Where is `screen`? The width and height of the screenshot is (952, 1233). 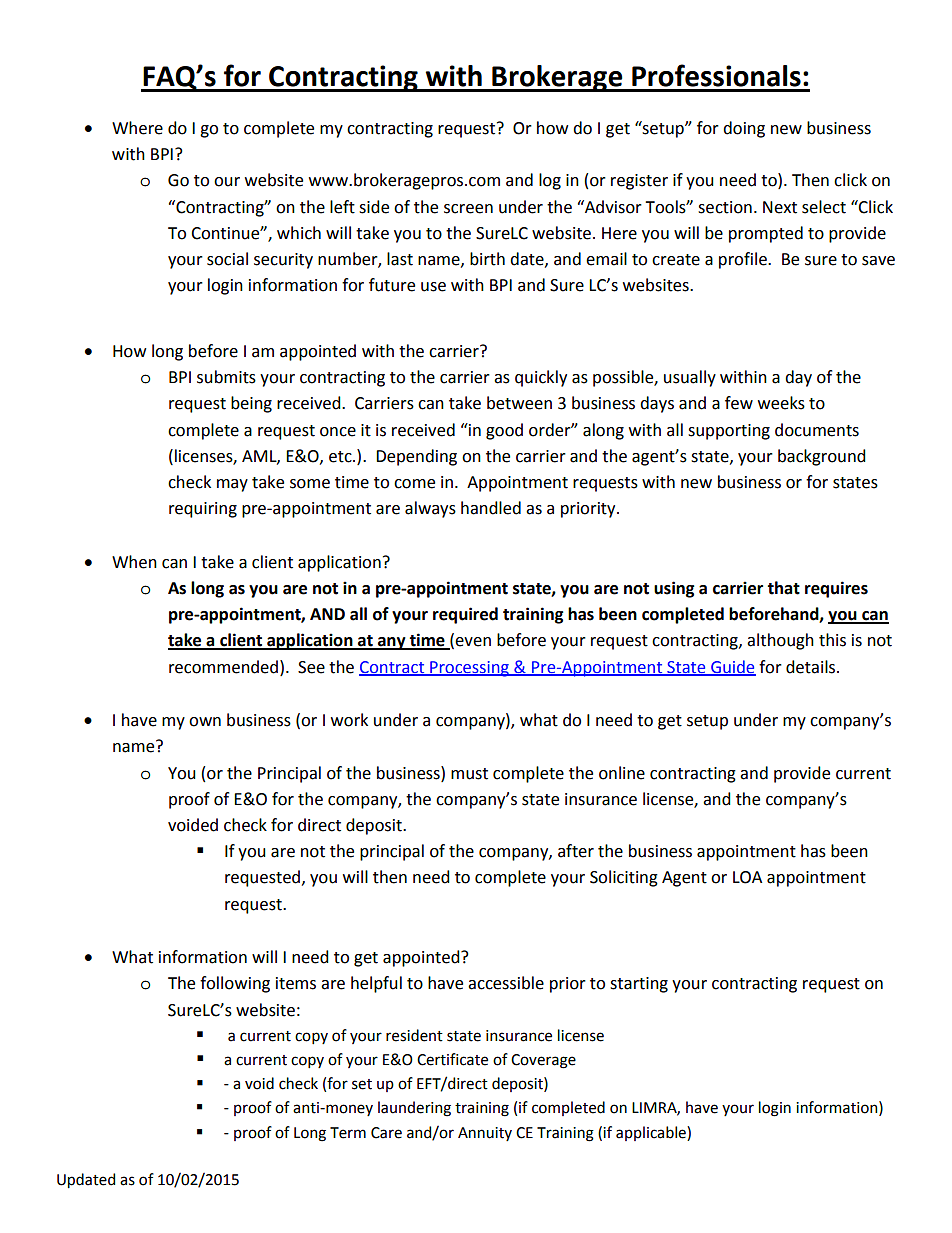 screen is located at coordinates (468, 209).
